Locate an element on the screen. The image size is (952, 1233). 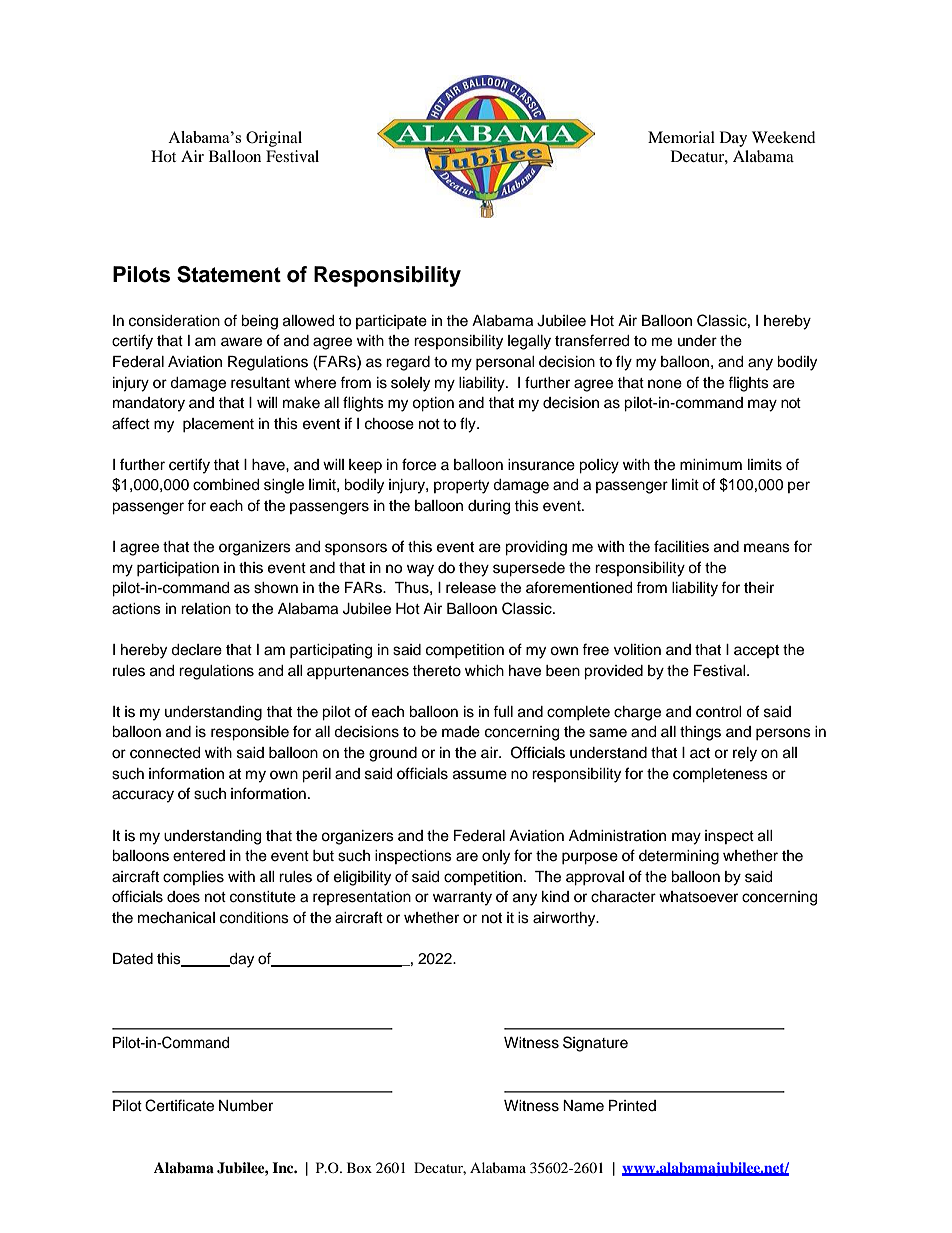
entered is located at coordinates (199, 856).
